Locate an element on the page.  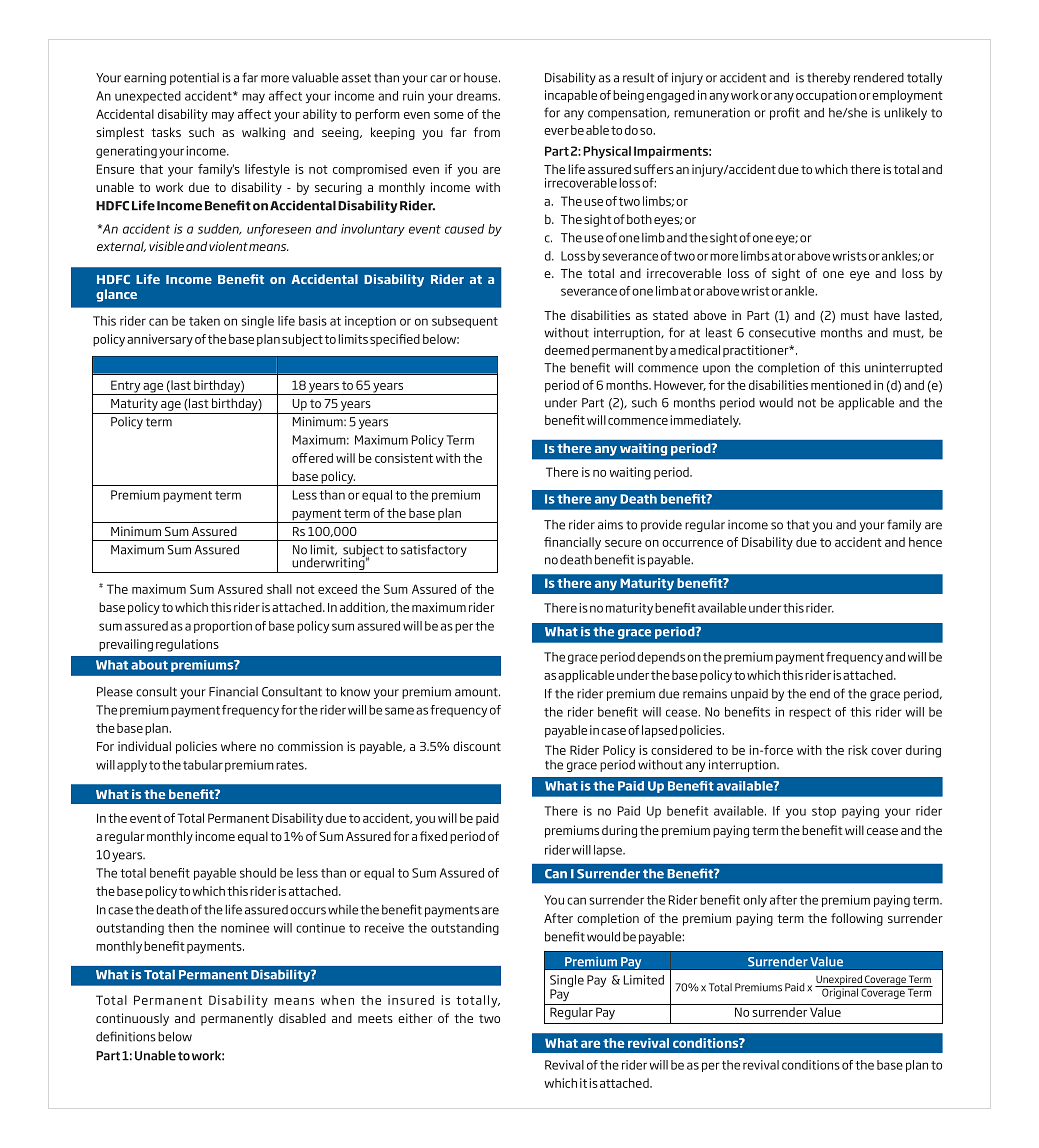
deemed is located at coordinates (567, 350).
